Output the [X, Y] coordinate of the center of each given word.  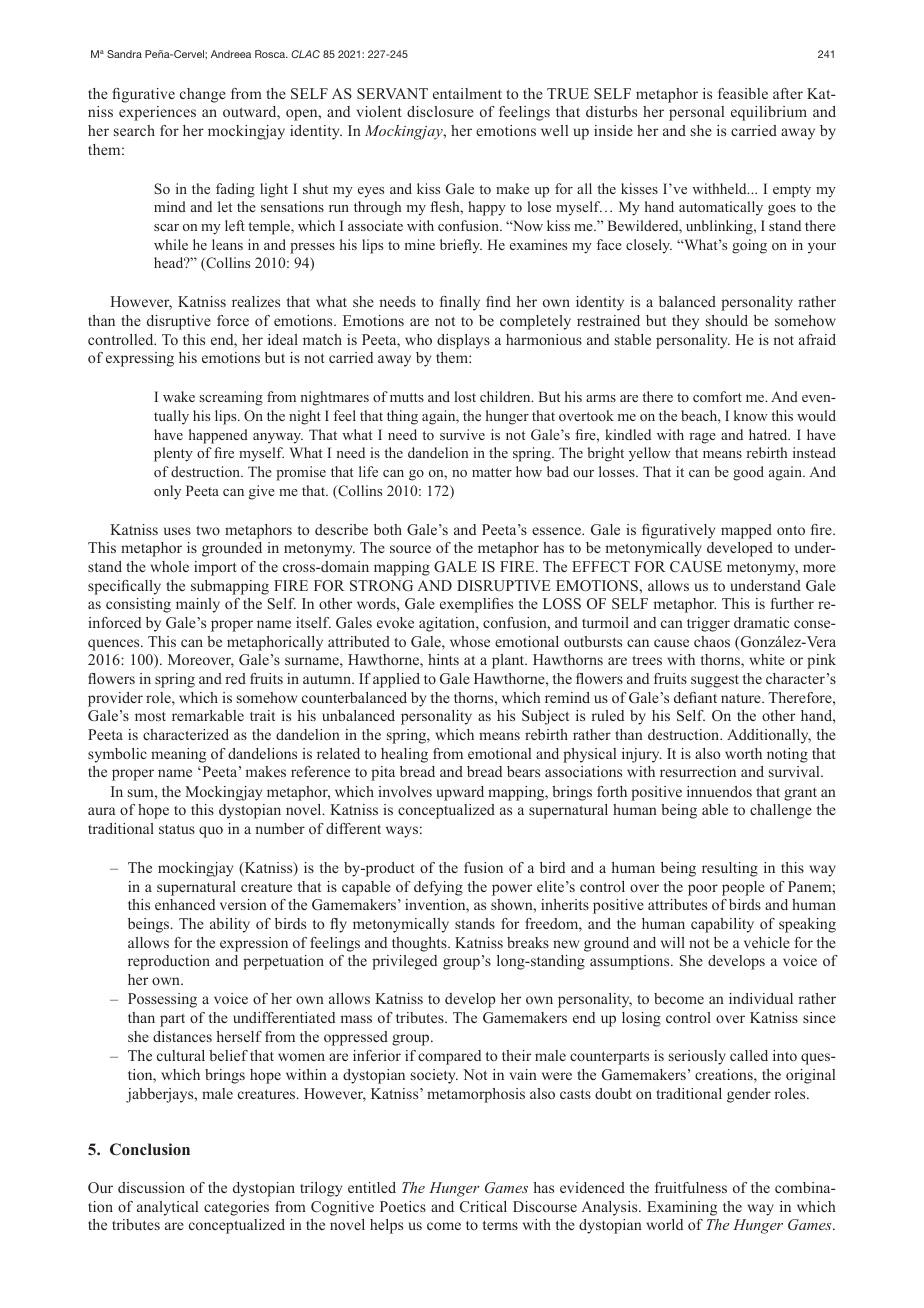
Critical [483, 1206]
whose [470, 641]
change [203, 95]
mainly [198, 605]
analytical [167, 1208]
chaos [712, 641]
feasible [743, 93]
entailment [467, 93]
